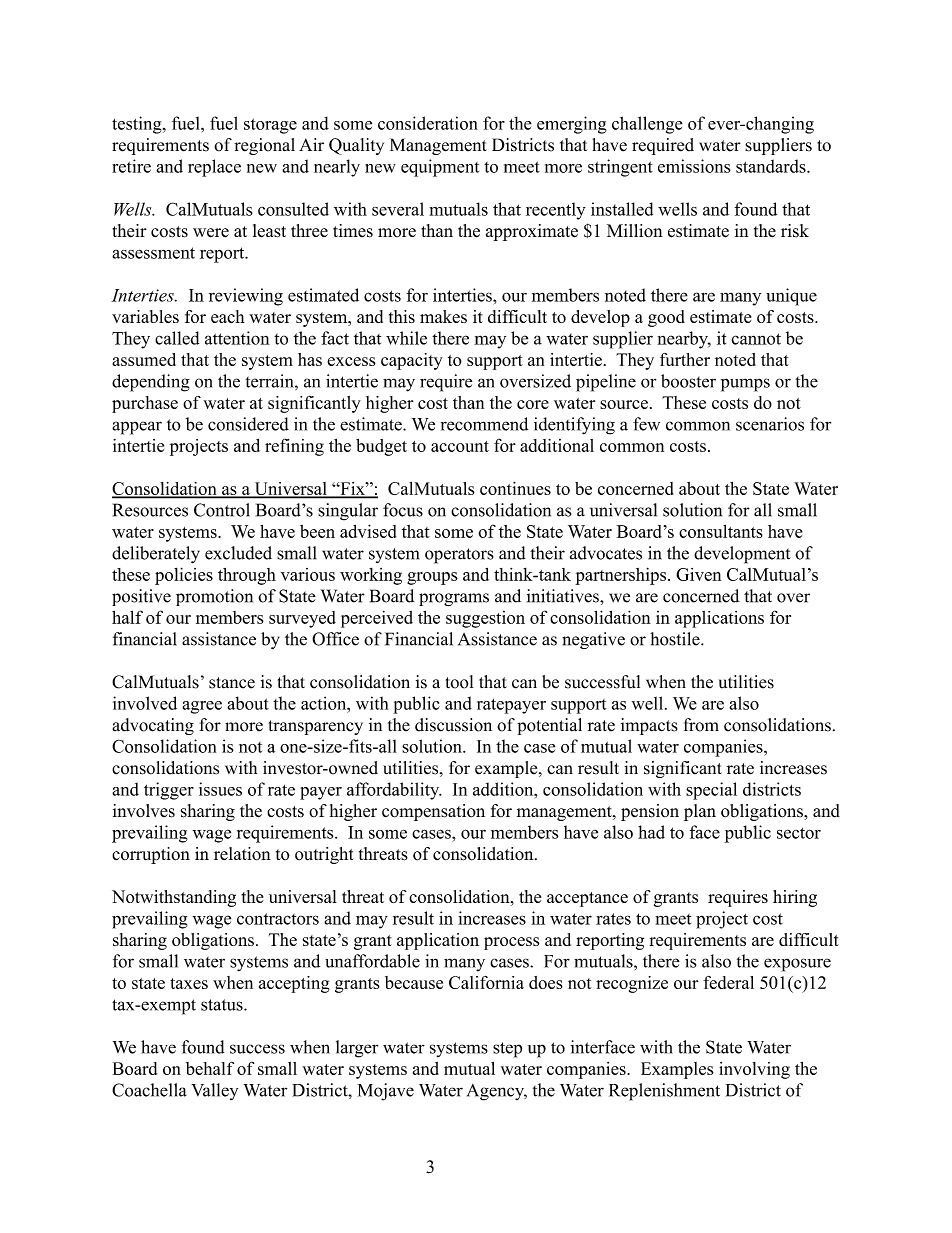 Image resolution: width=952 pixels, height=1233 pixels. What do you see at coordinates (214, 168) in the screenshot?
I see `replace` at bounding box center [214, 168].
